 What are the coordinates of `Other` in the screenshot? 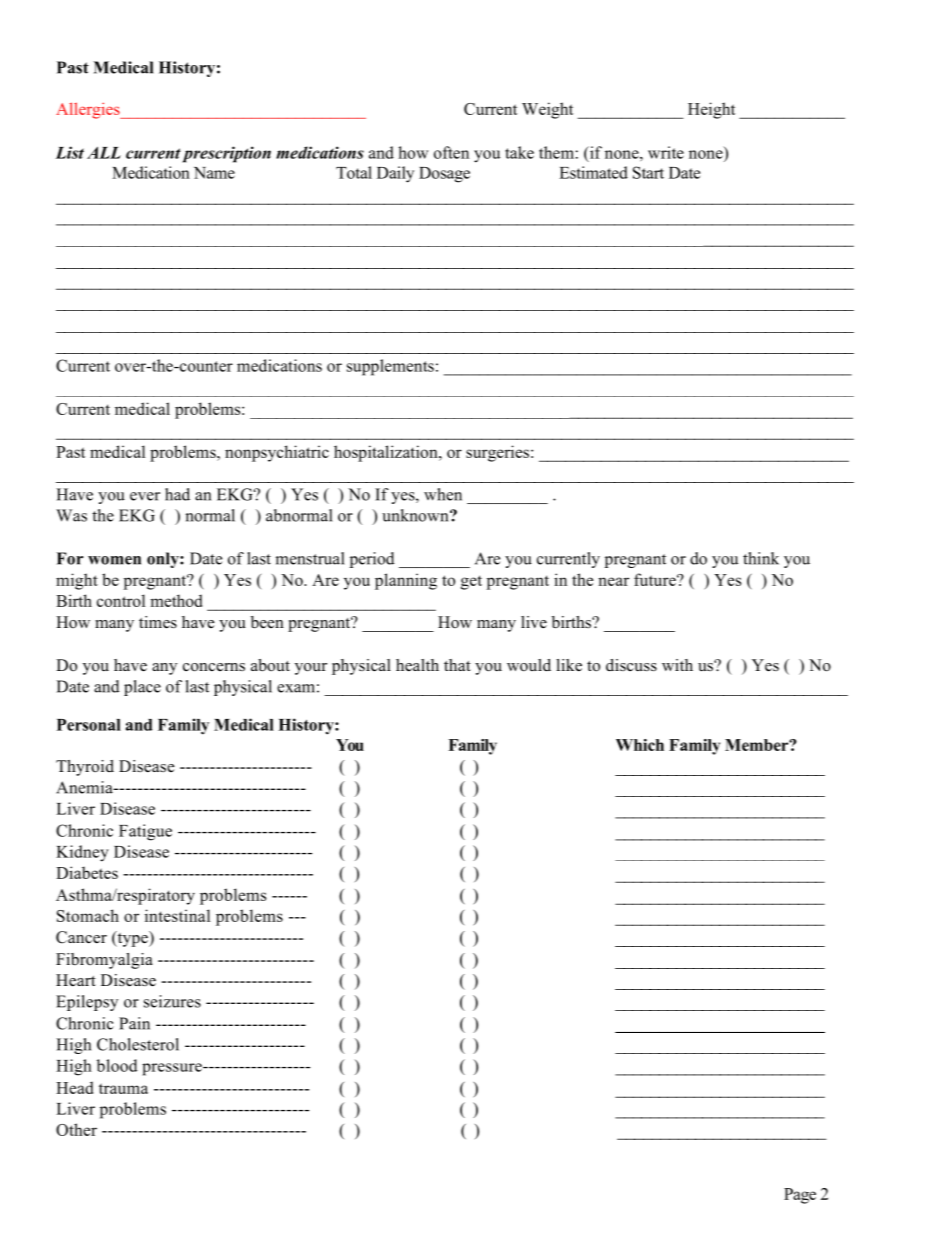 It's located at (76, 1129).
